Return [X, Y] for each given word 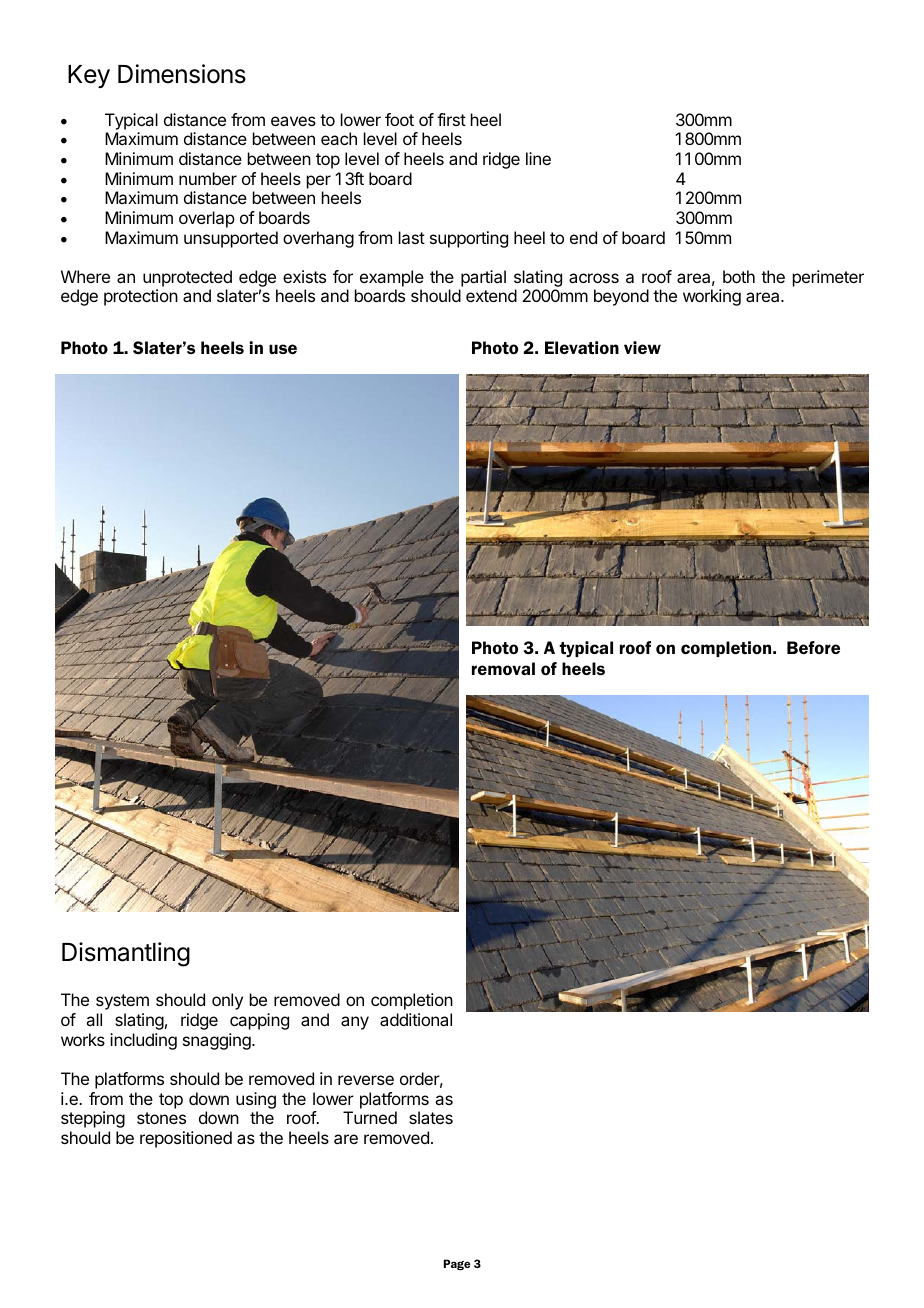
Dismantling [126, 954]
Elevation [582, 347]
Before [813, 647]
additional [416, 1019]
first [451, 119]
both [739, 276]
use [283, 349]
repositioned [186, 1139]
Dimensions [182, 74]
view [642, 347]
